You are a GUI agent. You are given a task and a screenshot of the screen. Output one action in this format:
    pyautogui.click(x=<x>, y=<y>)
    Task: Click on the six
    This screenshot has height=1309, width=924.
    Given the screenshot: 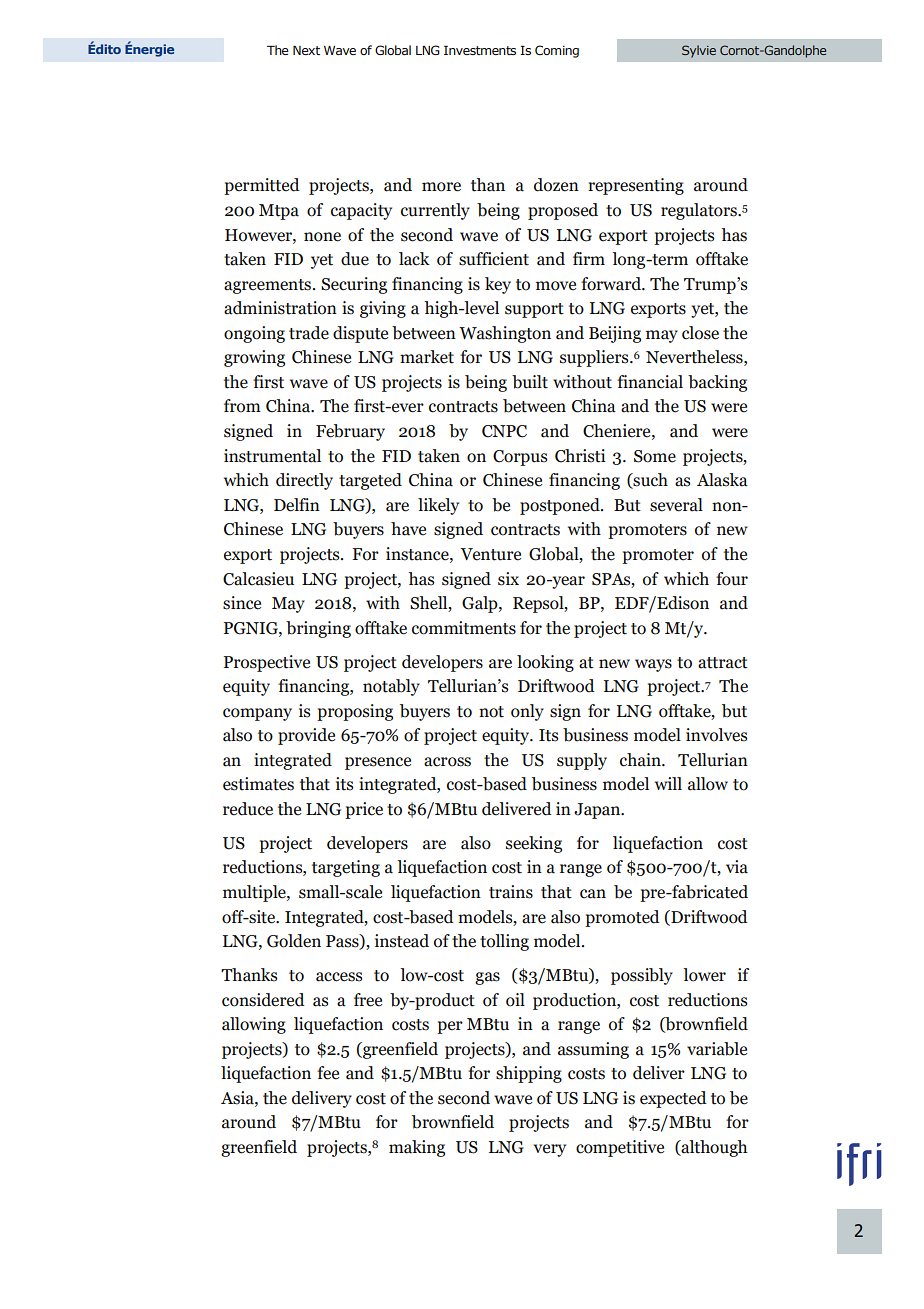 What is the action you would take?
    pyautogui.click(x=508, y=579)
